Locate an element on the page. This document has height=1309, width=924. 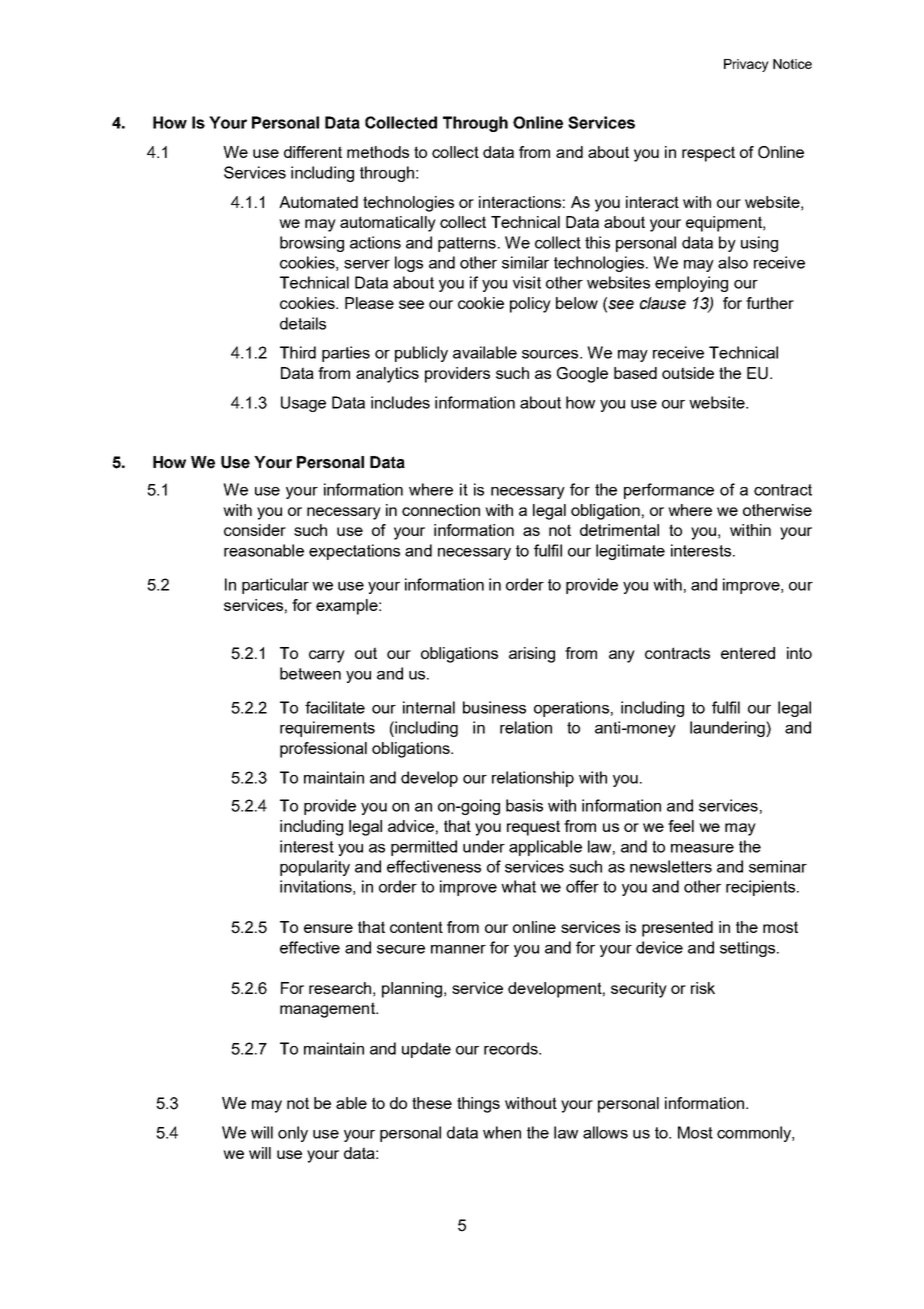
measure is located at coordinates (702, 848).
